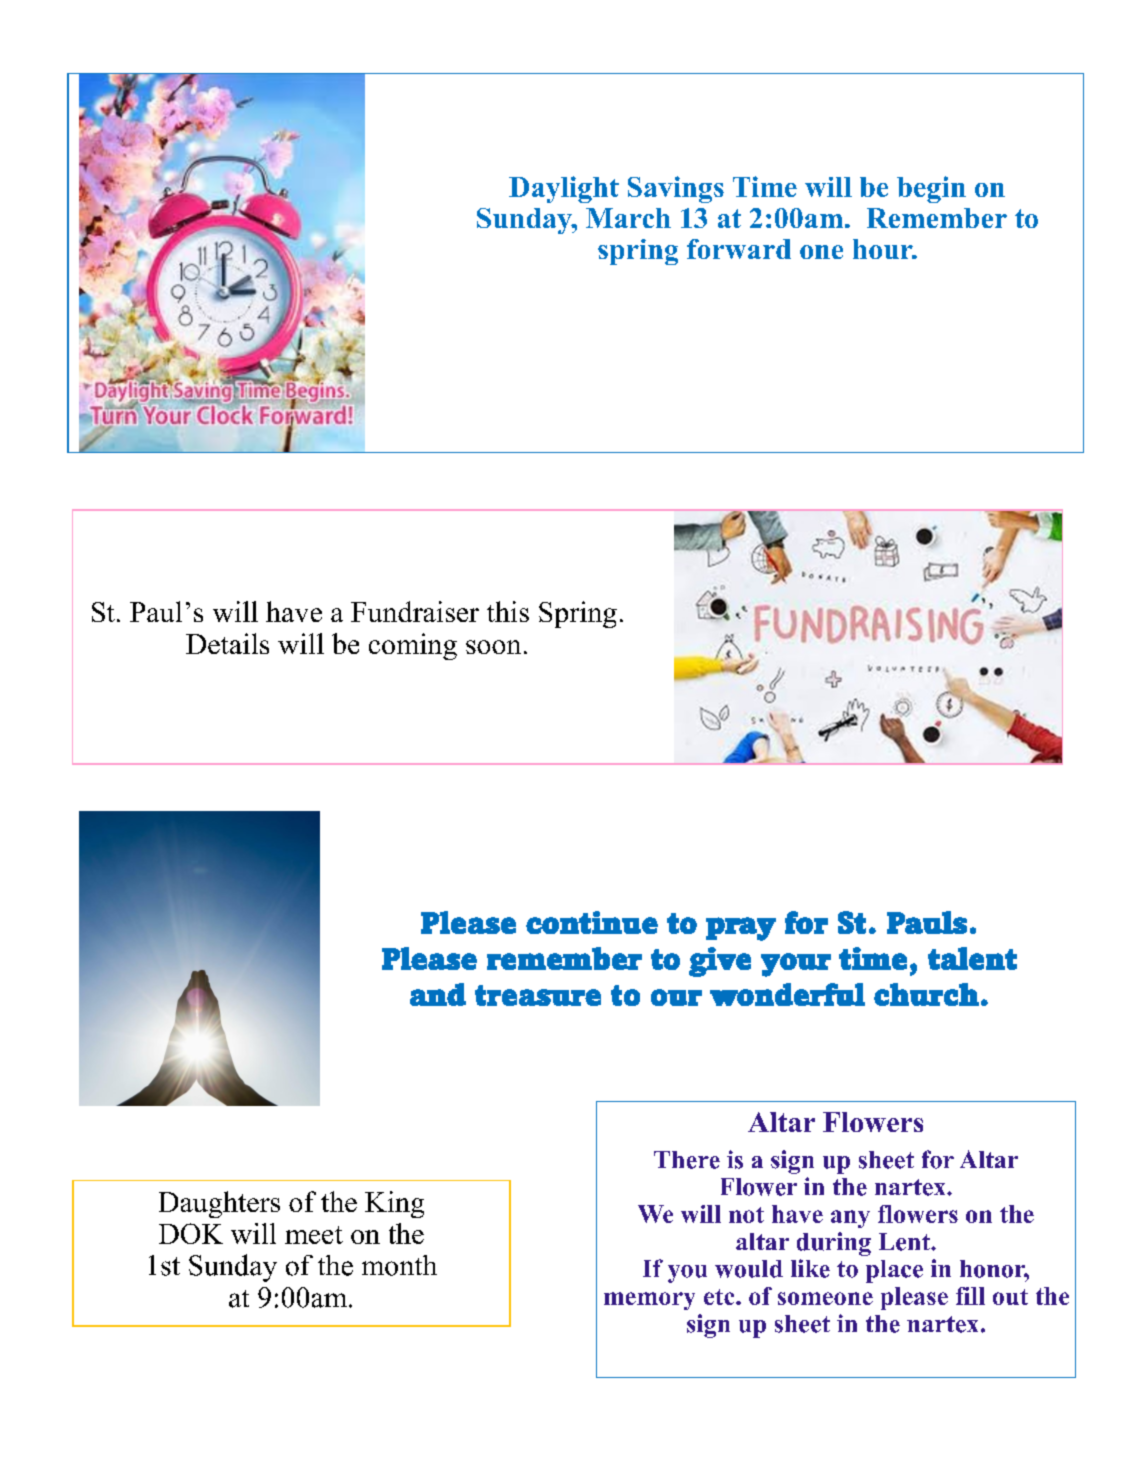  I want to click on begin, so click(931, 189).
